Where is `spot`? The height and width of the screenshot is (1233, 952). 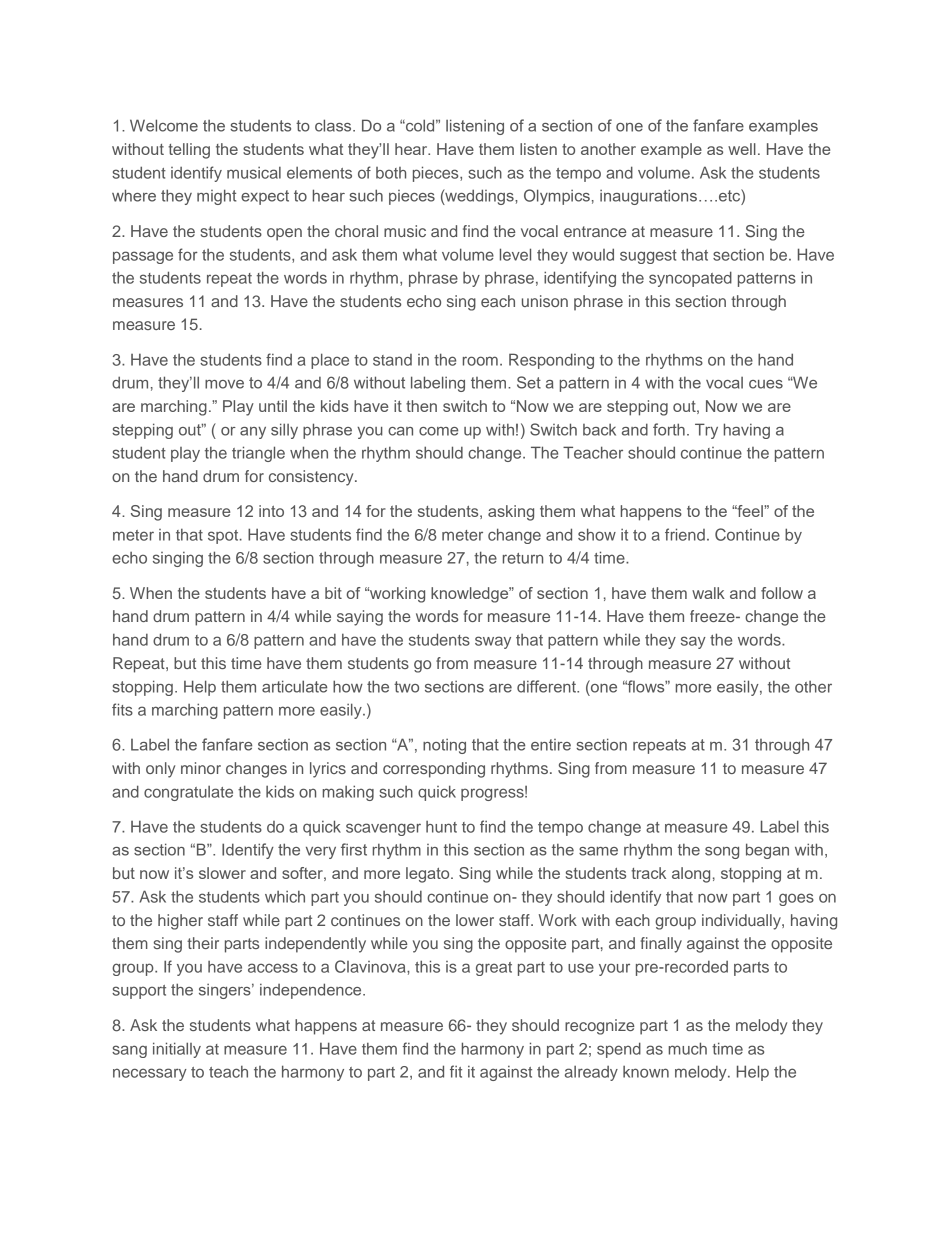
spot is located at coordinates (224, 537).
